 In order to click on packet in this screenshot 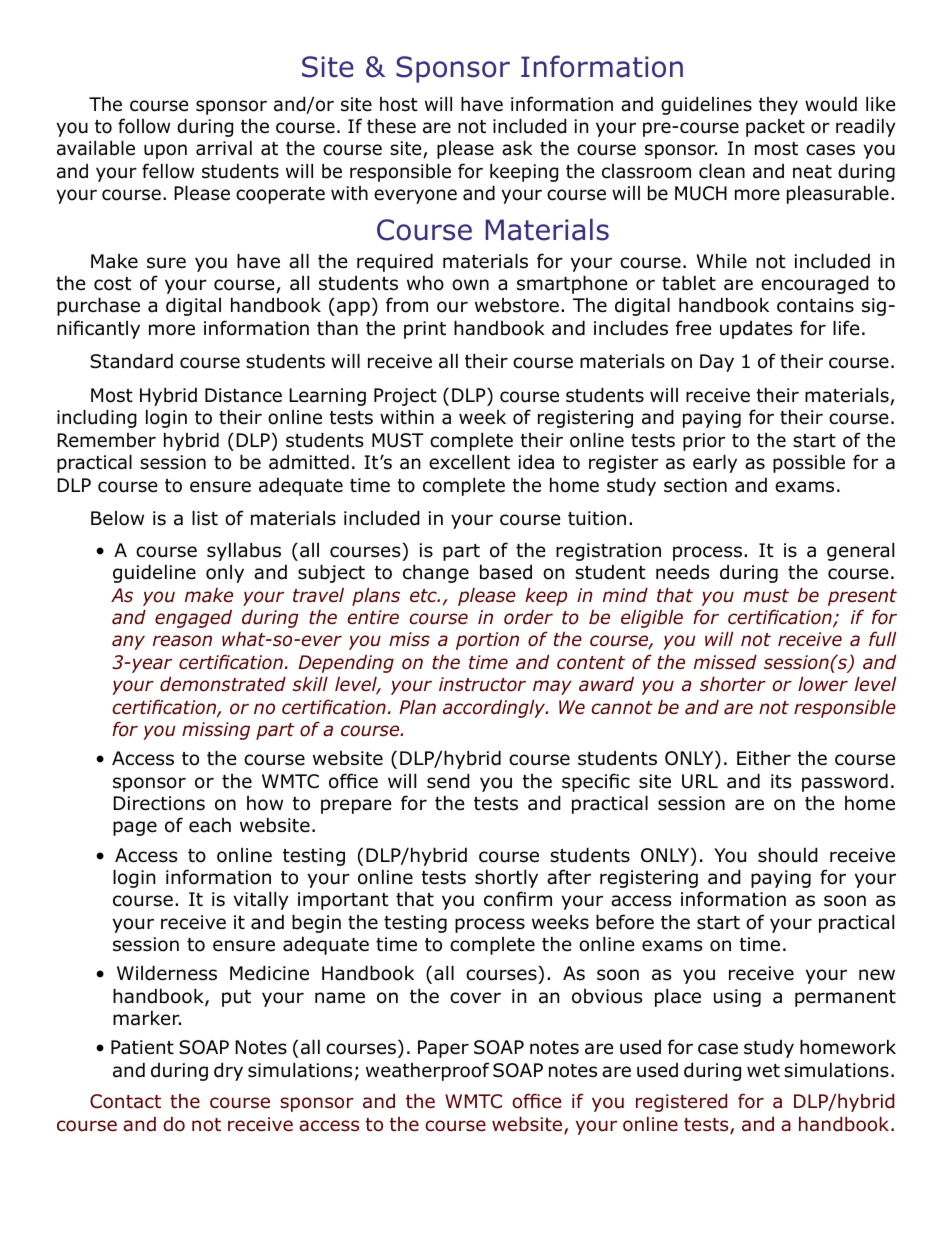, I will do `click(775, 128)`.
